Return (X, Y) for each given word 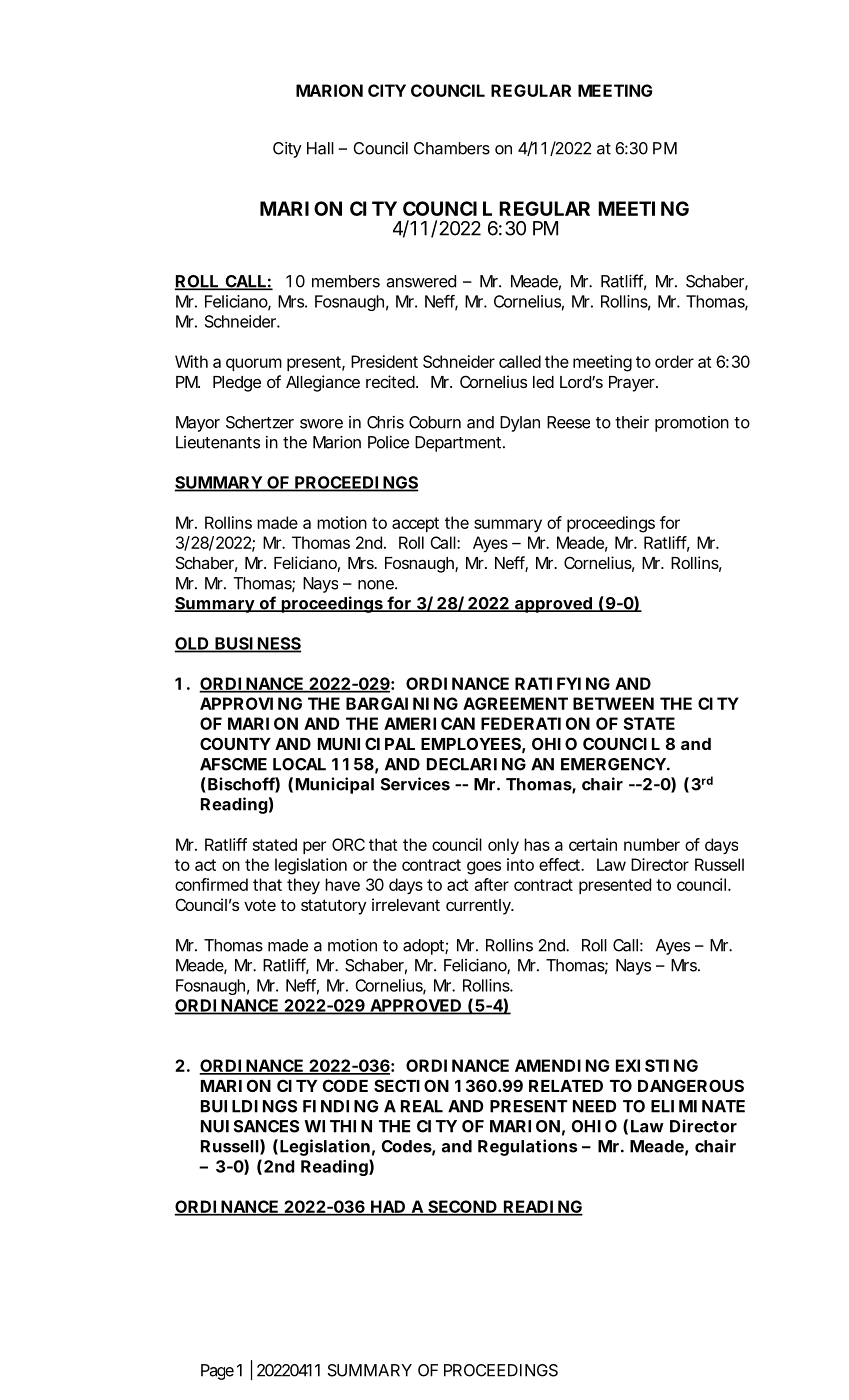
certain (593, 844)
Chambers (452, 148)
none (376, 585)
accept (415, 524)
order (674, 361)
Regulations (527, 1147)
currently (478, 907)
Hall (320, 148)
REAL (422, 1106)
